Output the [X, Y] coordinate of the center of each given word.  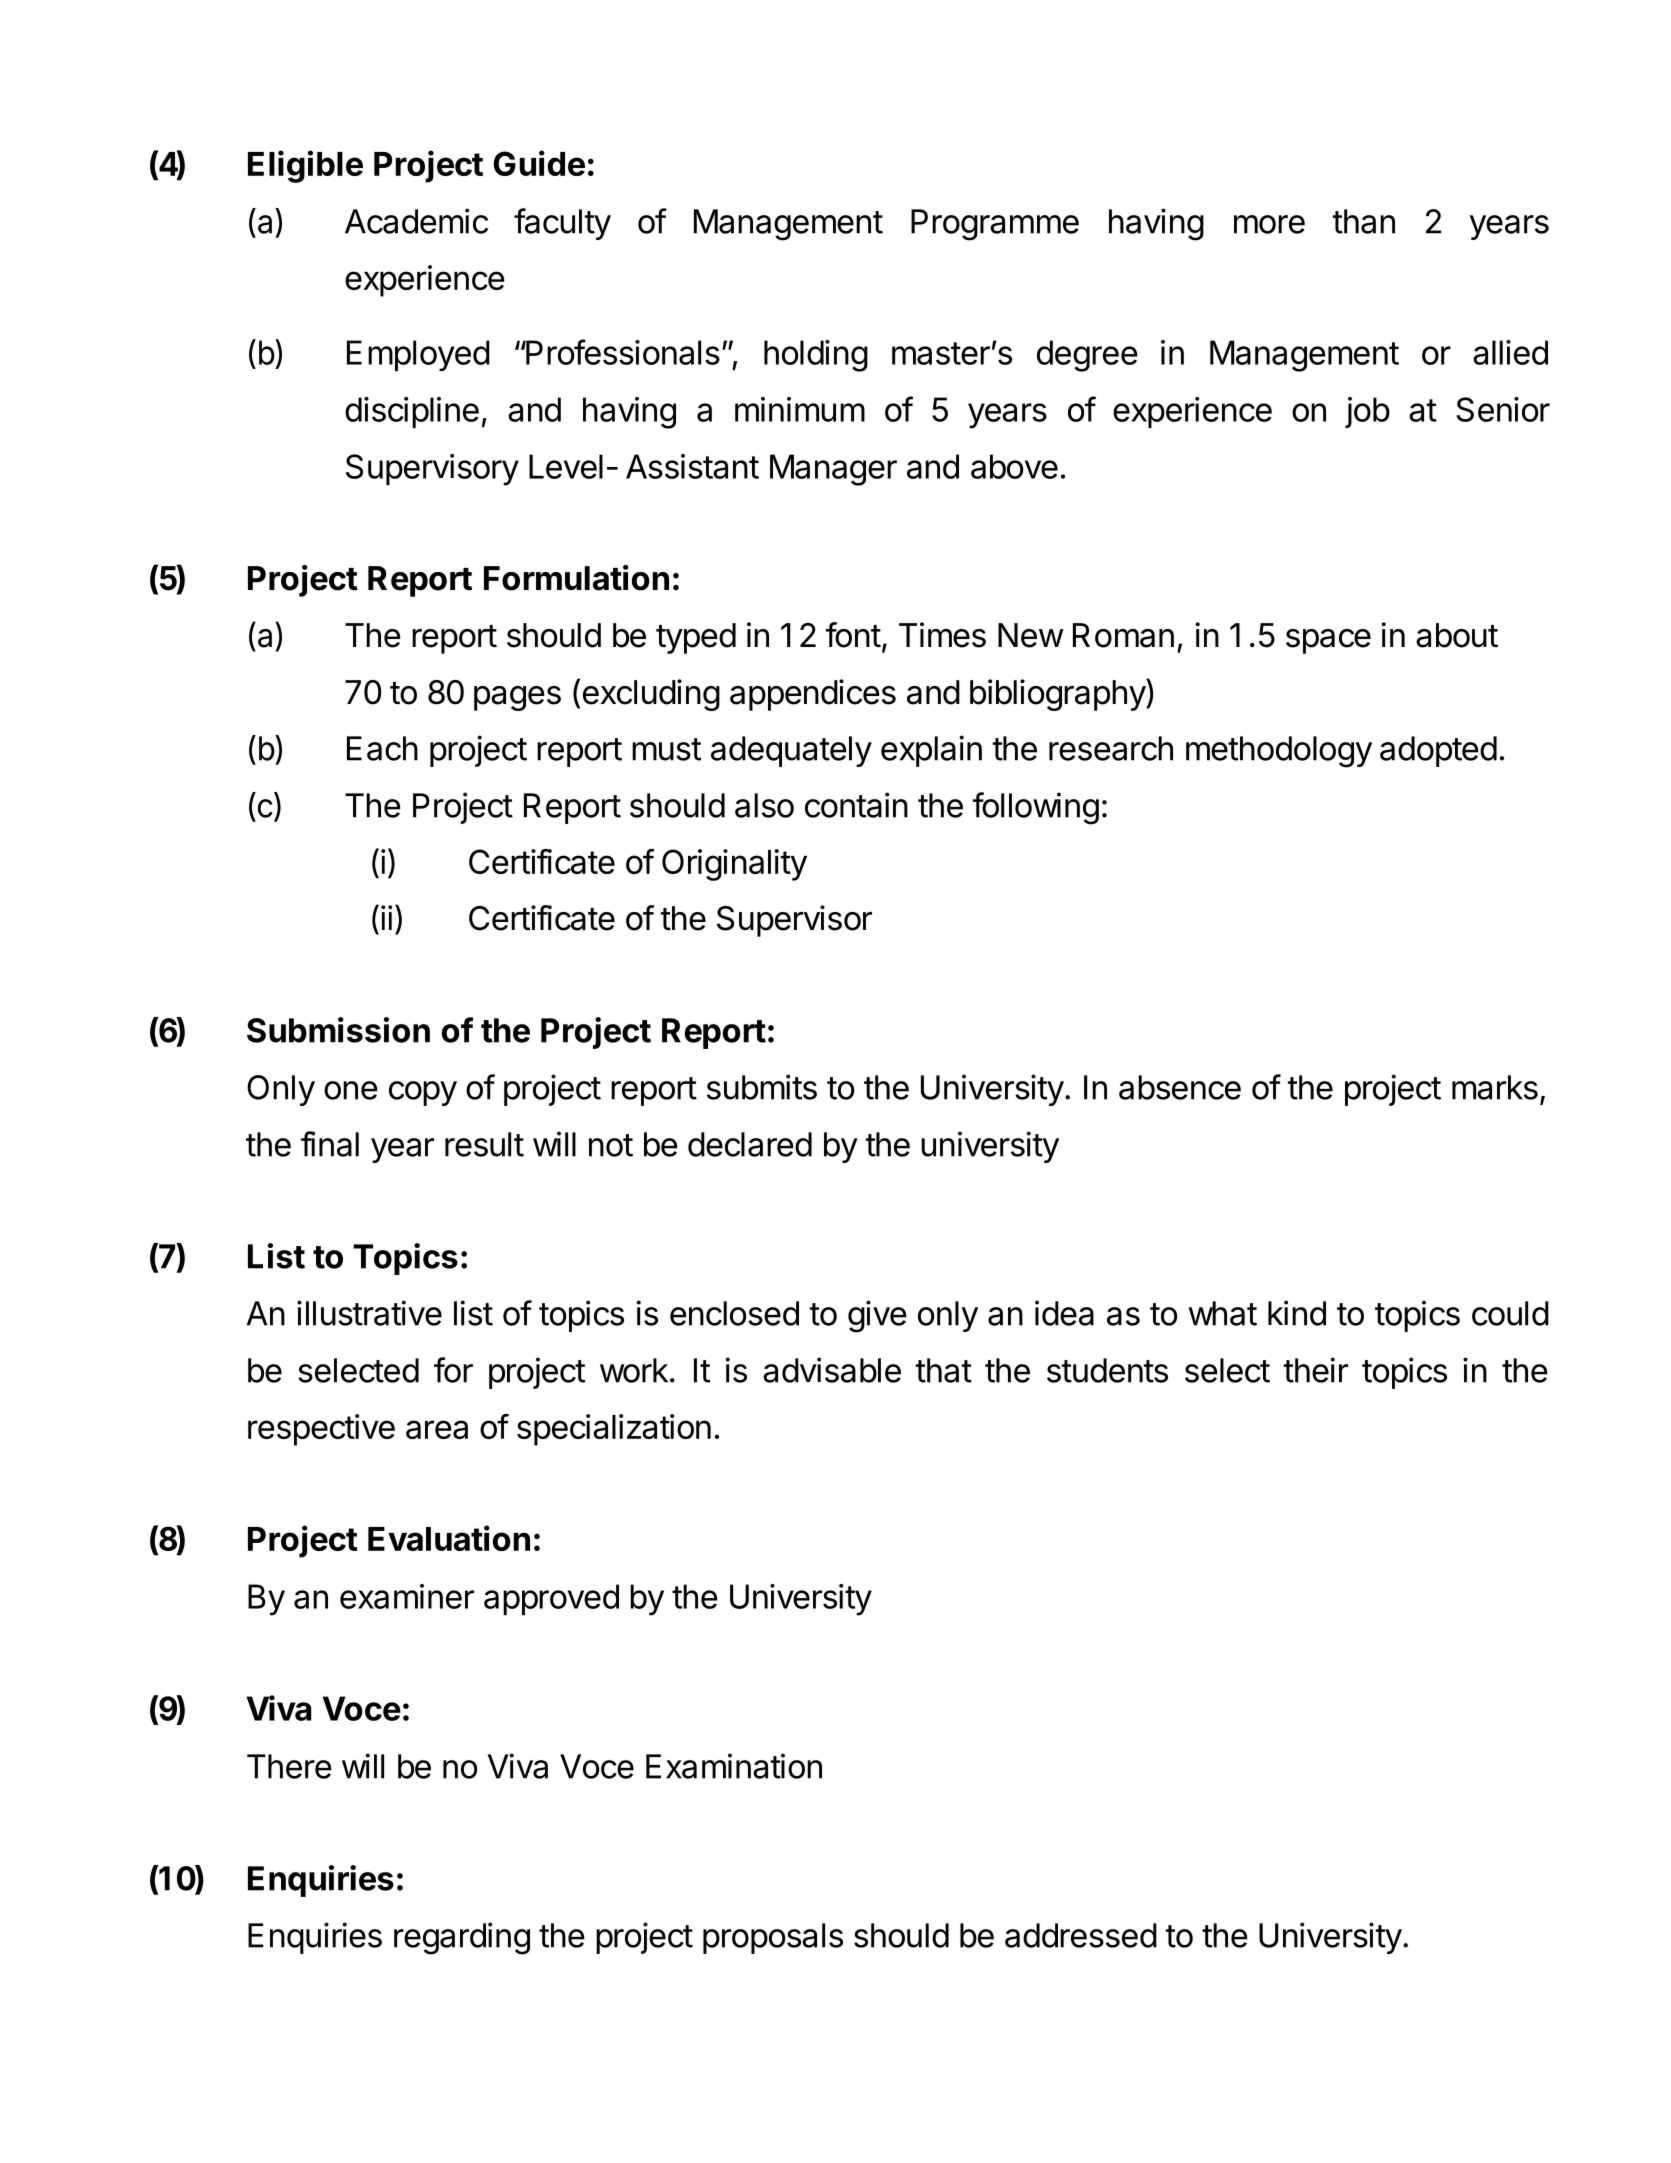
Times [942, 635]
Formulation [576, 578]
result [484, 1144]
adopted [1438, 751]
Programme [995, 225]
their [1316, 1370]
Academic [416, 221]
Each [382, 748]
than [1364, 221]
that [944, 1370]
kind [1297, 1313]
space [1328, 641]
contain [856, 805]
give [877, 1316]
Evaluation [449, 1538]
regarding [462, 1938]
